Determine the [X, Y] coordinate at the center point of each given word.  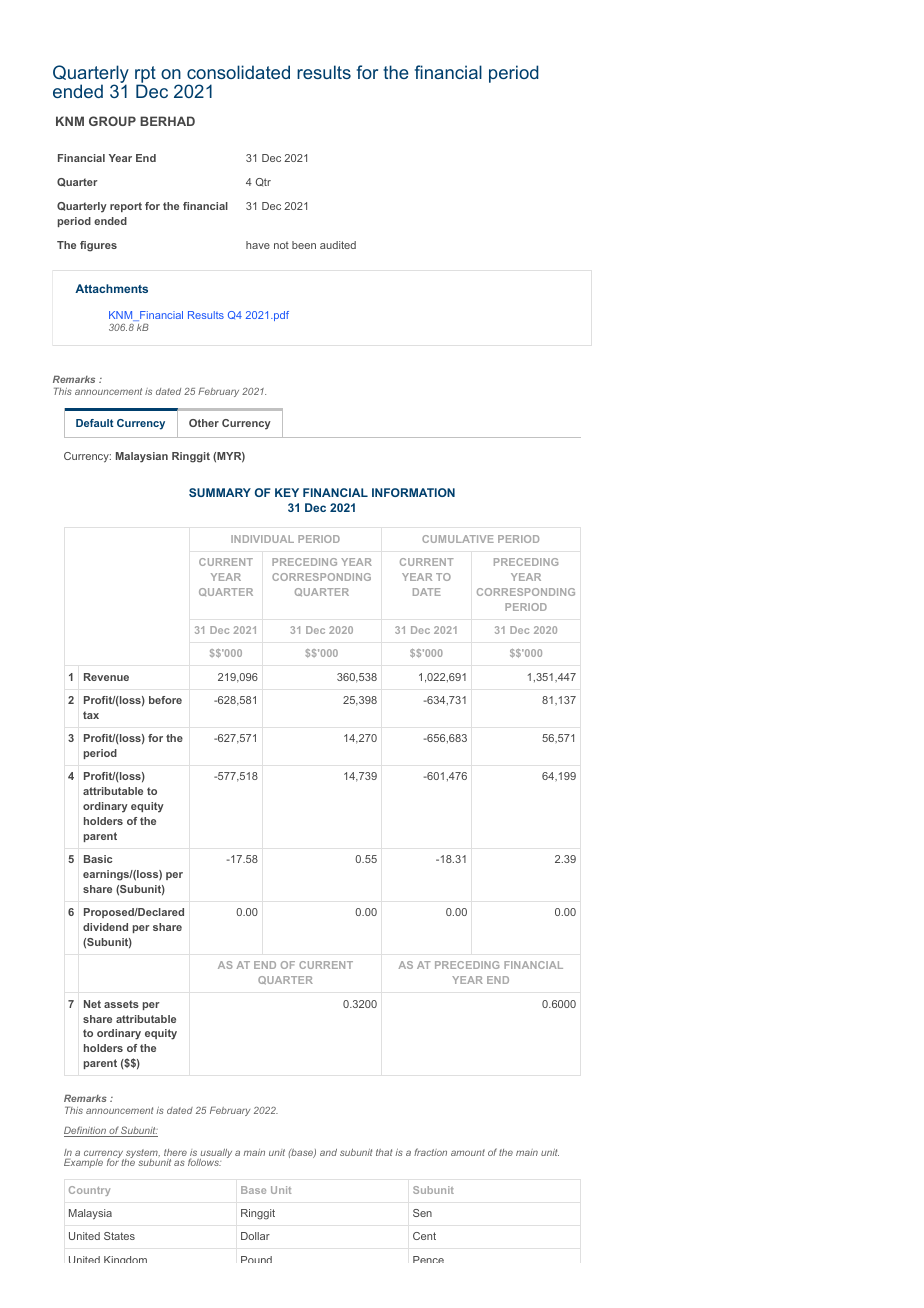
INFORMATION [413, 492]
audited [338, 245]
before [165, 700]
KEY [287, 492]
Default [95, 423]
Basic [98, 859]
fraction [430, 1152]
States [119, 1236]
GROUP [112, 121]
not [281, 245]
